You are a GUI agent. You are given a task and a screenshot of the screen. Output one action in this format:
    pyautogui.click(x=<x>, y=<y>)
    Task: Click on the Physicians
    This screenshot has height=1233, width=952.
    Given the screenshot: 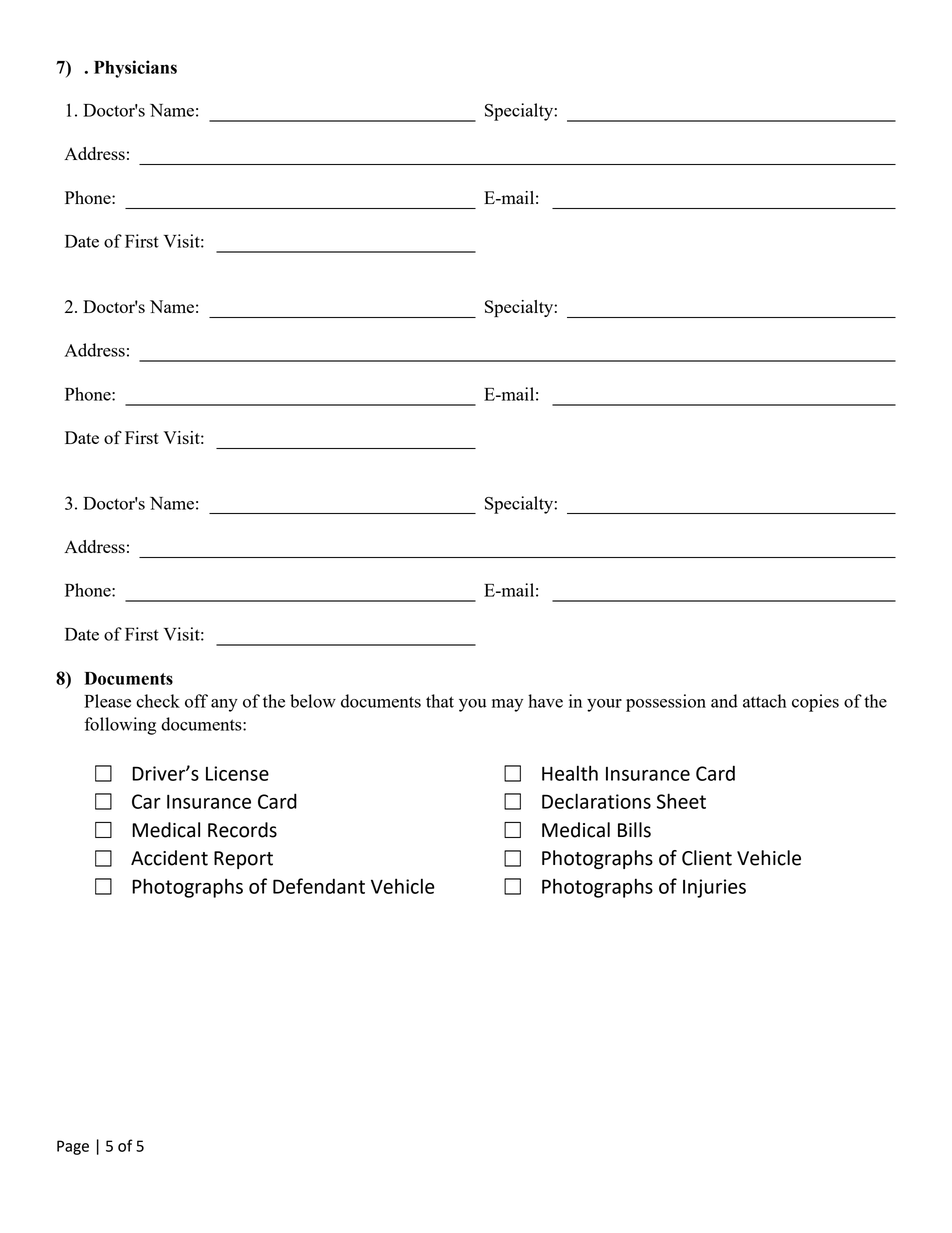 What is the action you would take?
    pyautogui.click(x=135, y=69)
